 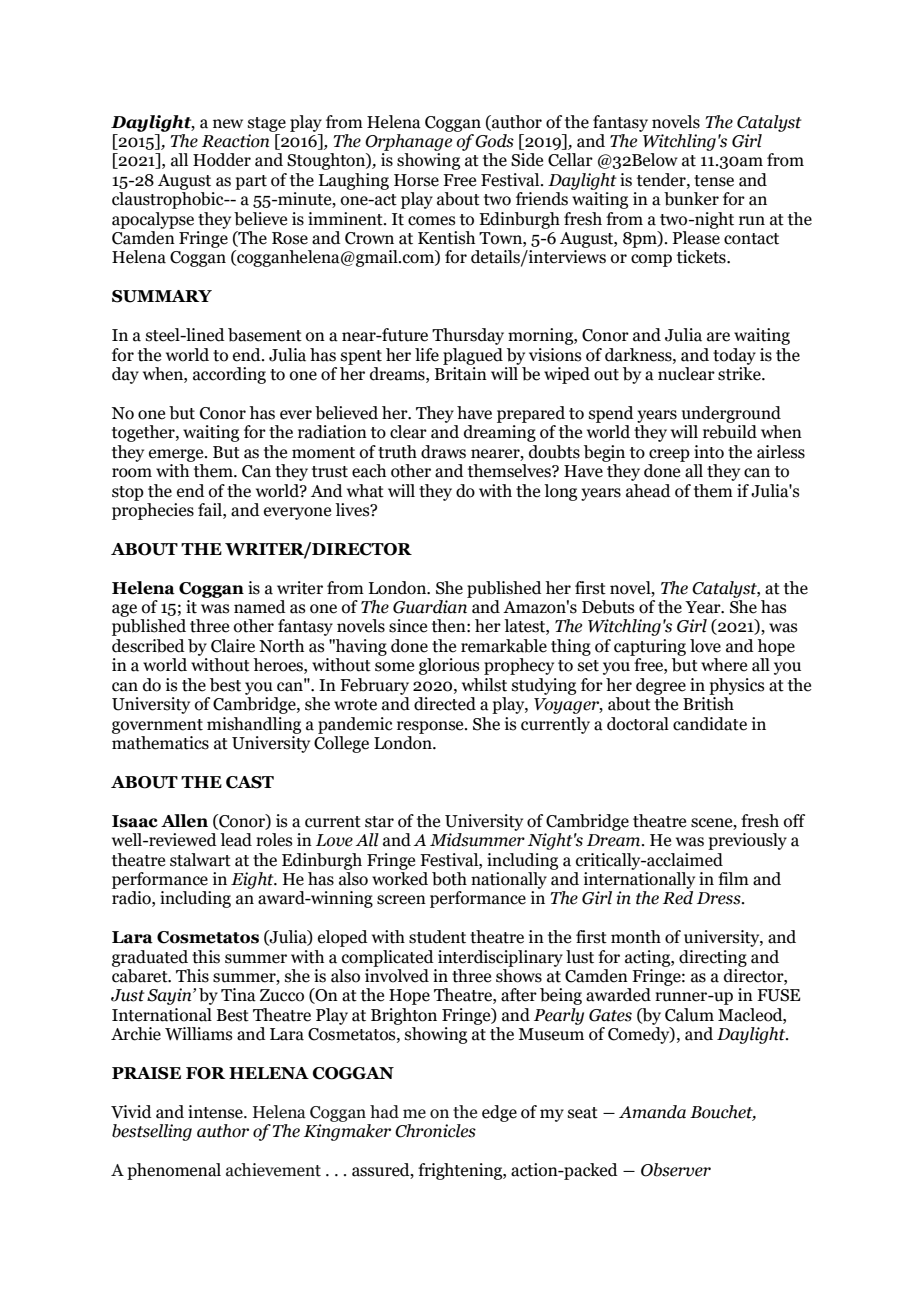 I want to click on phenomenal, so click(x=174, y=1171).
